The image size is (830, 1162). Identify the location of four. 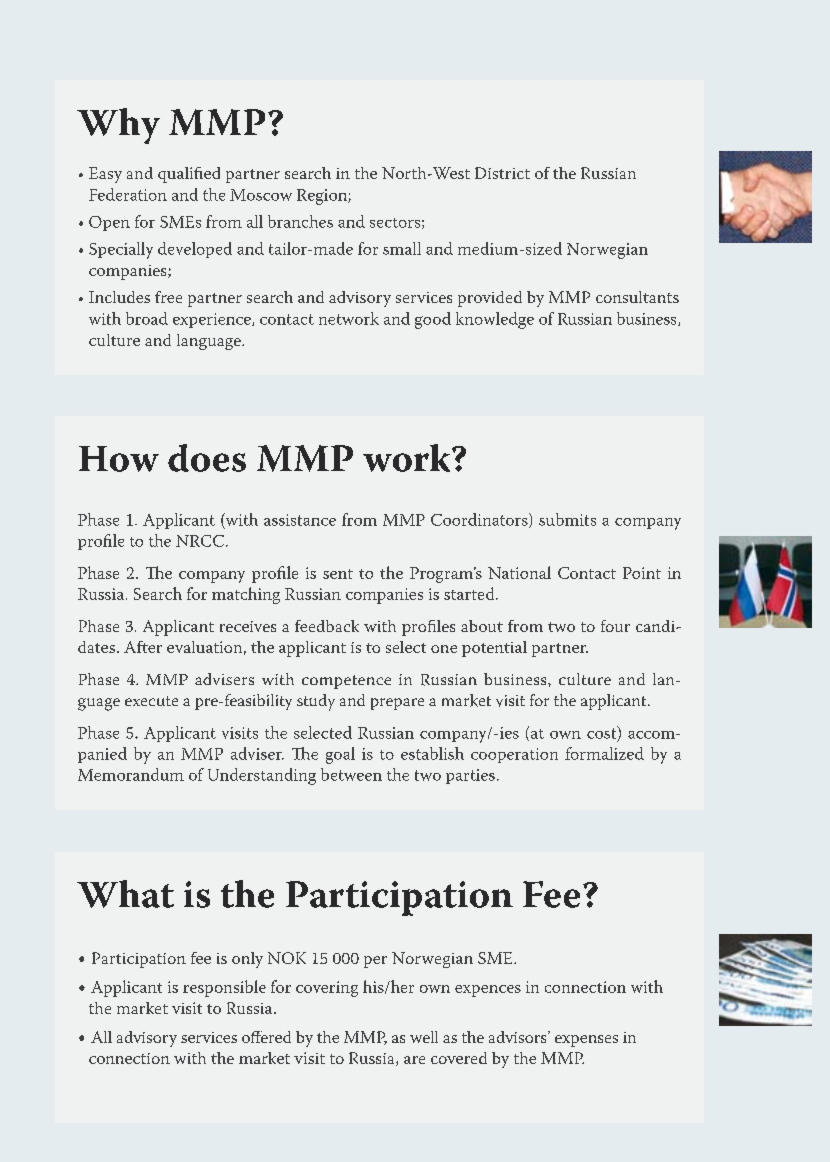
(615, 626).
